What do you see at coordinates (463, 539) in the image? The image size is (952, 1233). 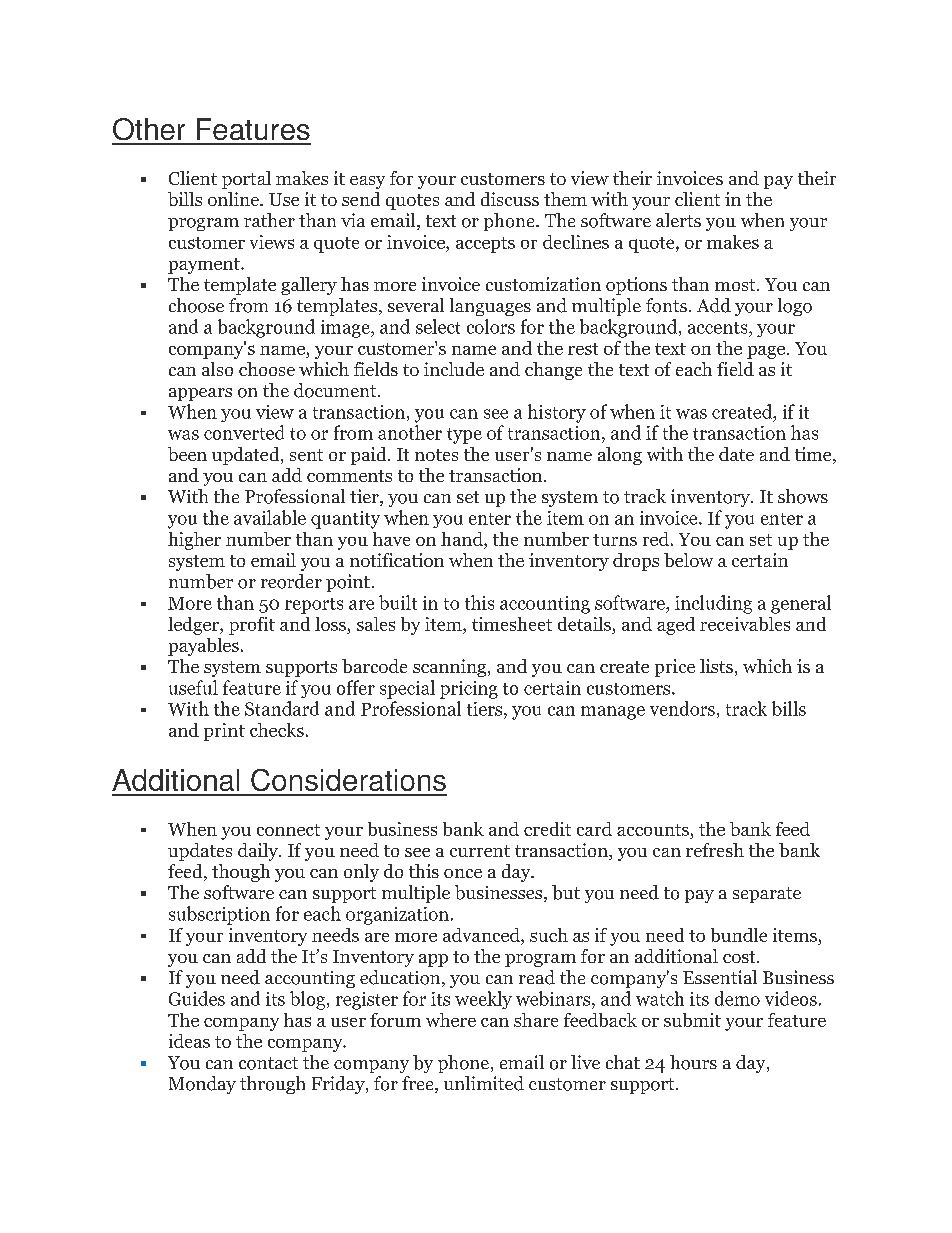 I see `hand` at bounding box center [463, 539].
